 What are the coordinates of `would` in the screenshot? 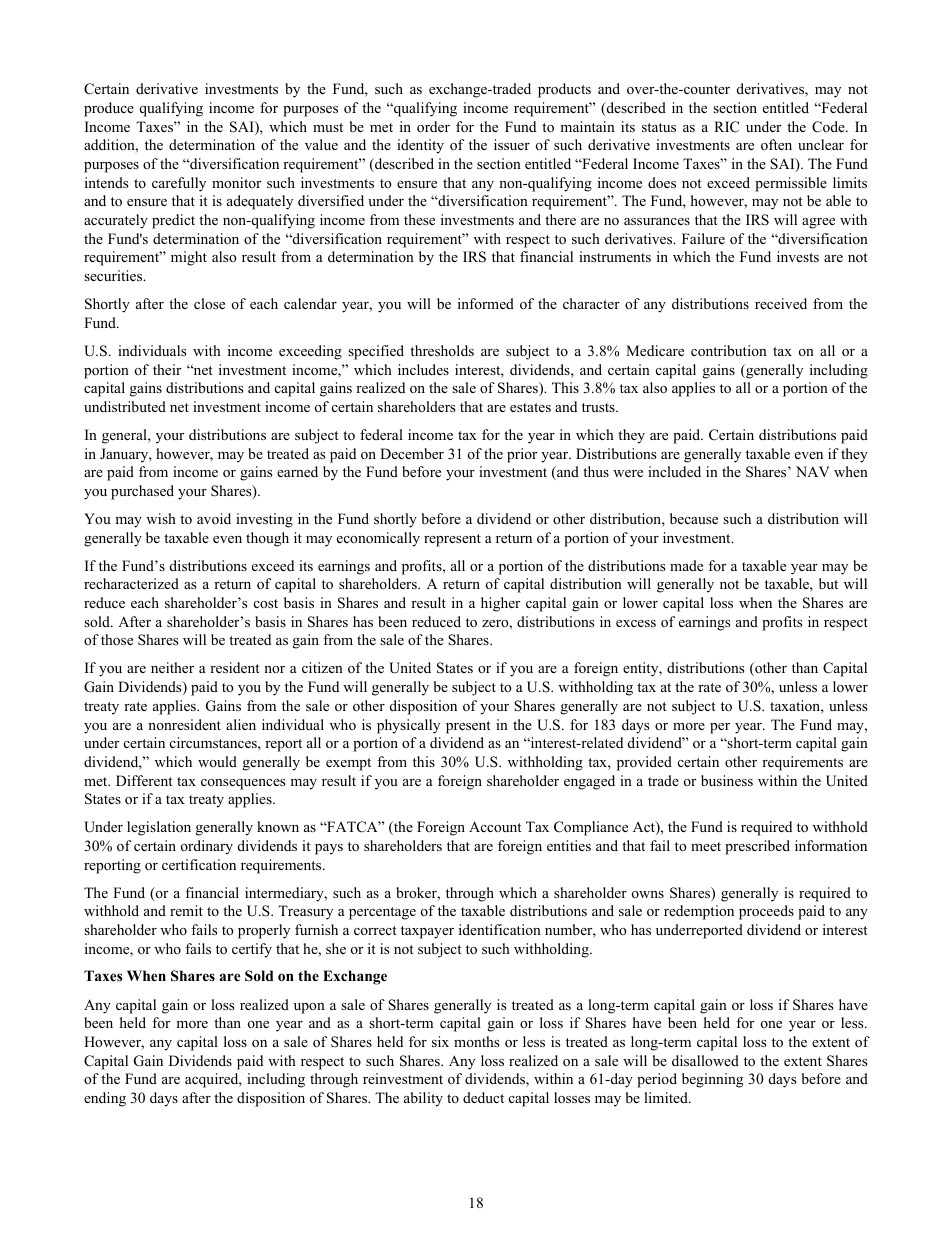 It's located at (217, 761).
